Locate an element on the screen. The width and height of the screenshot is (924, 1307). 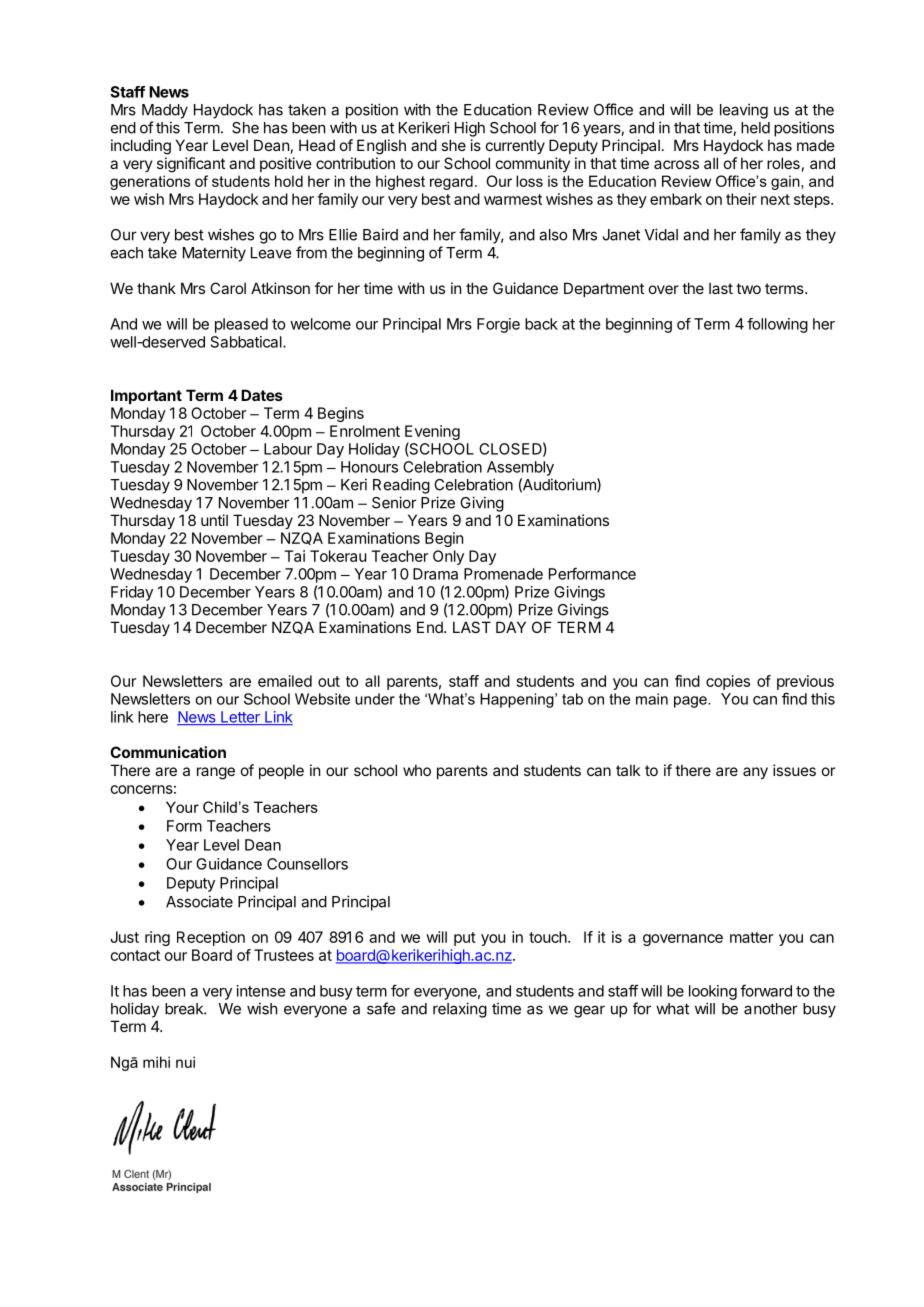
any is located at coordinates (755, 773).
